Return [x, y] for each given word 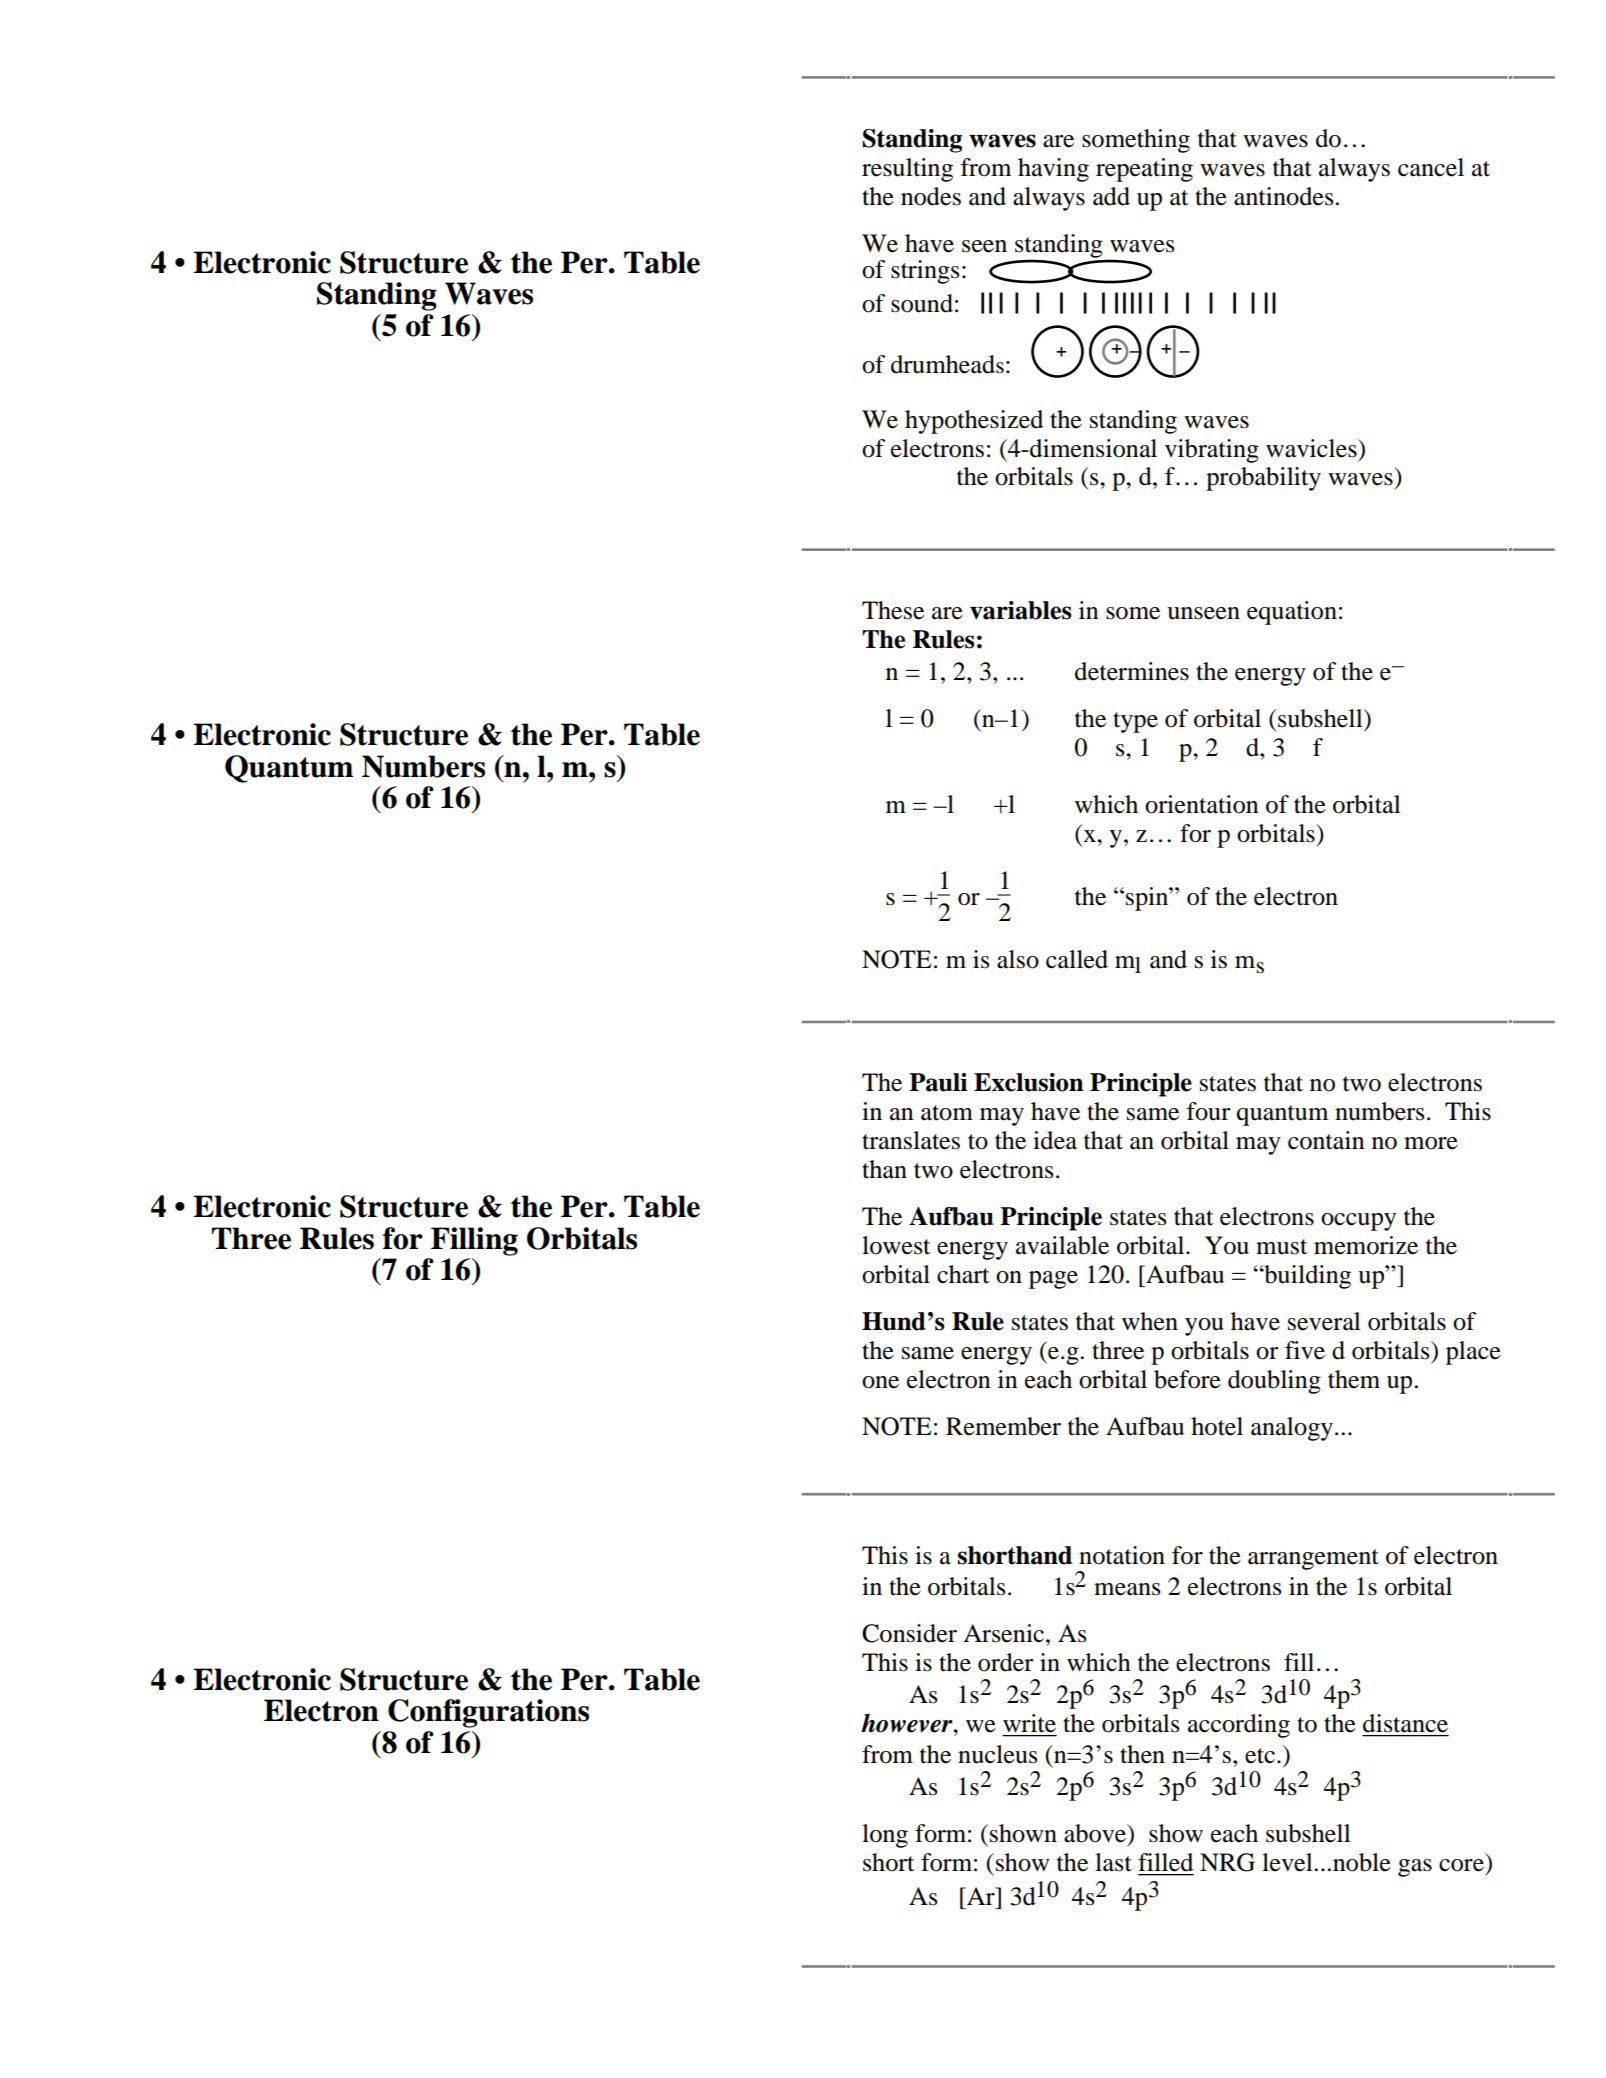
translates [911, 1140]
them [1354, 1379]
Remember [1003, 1426]
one [880, 1382]
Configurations [488, 1713]
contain [1326, 1140]
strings [925, 272]
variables [1021, 610]
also [1018, 959]
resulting [907, 170]
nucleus [997, 1754]
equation [1292, 613]
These [893, 610]
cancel [1431, 167]
